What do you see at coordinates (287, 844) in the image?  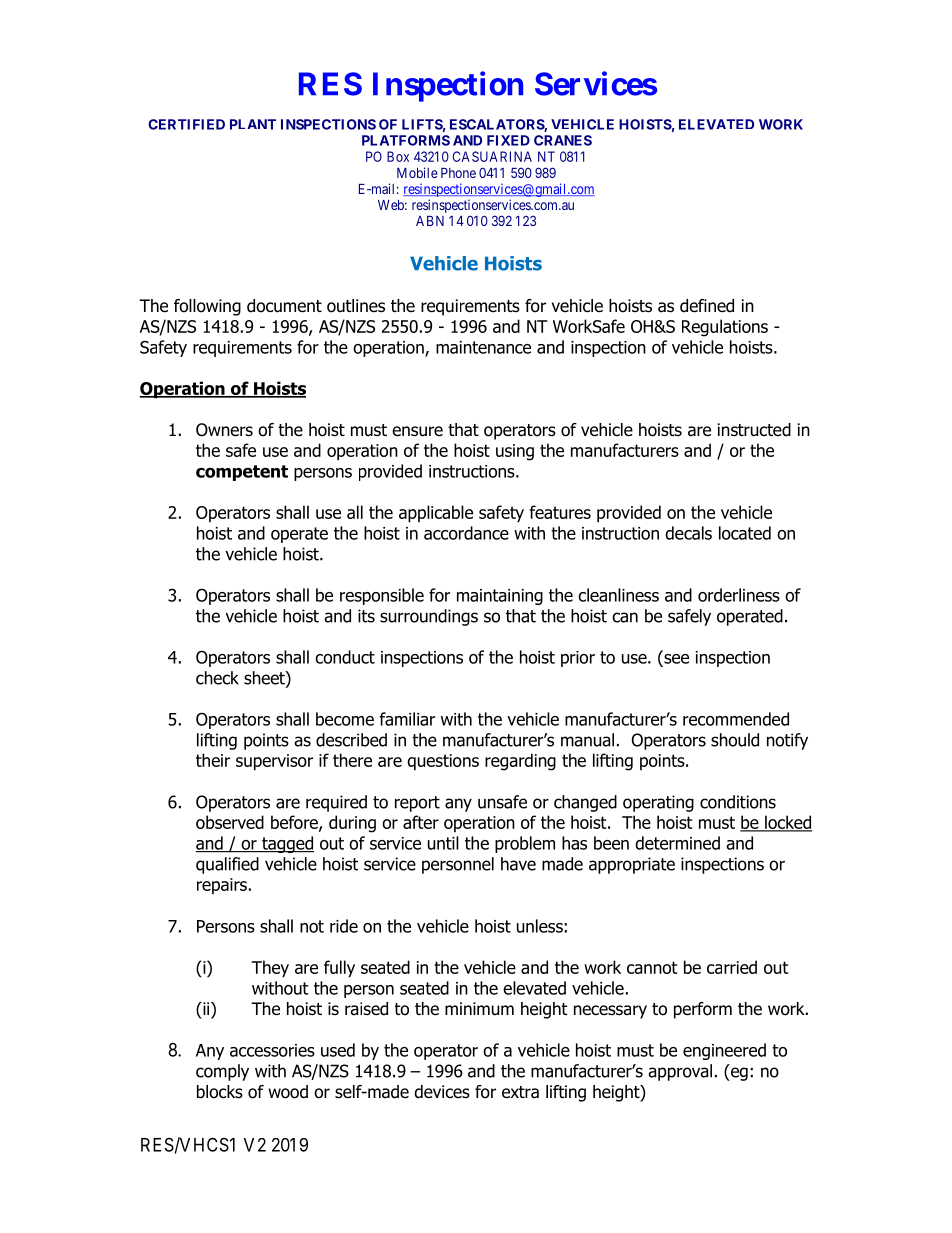 I see `tagged` at bounding box center [287, 844].
